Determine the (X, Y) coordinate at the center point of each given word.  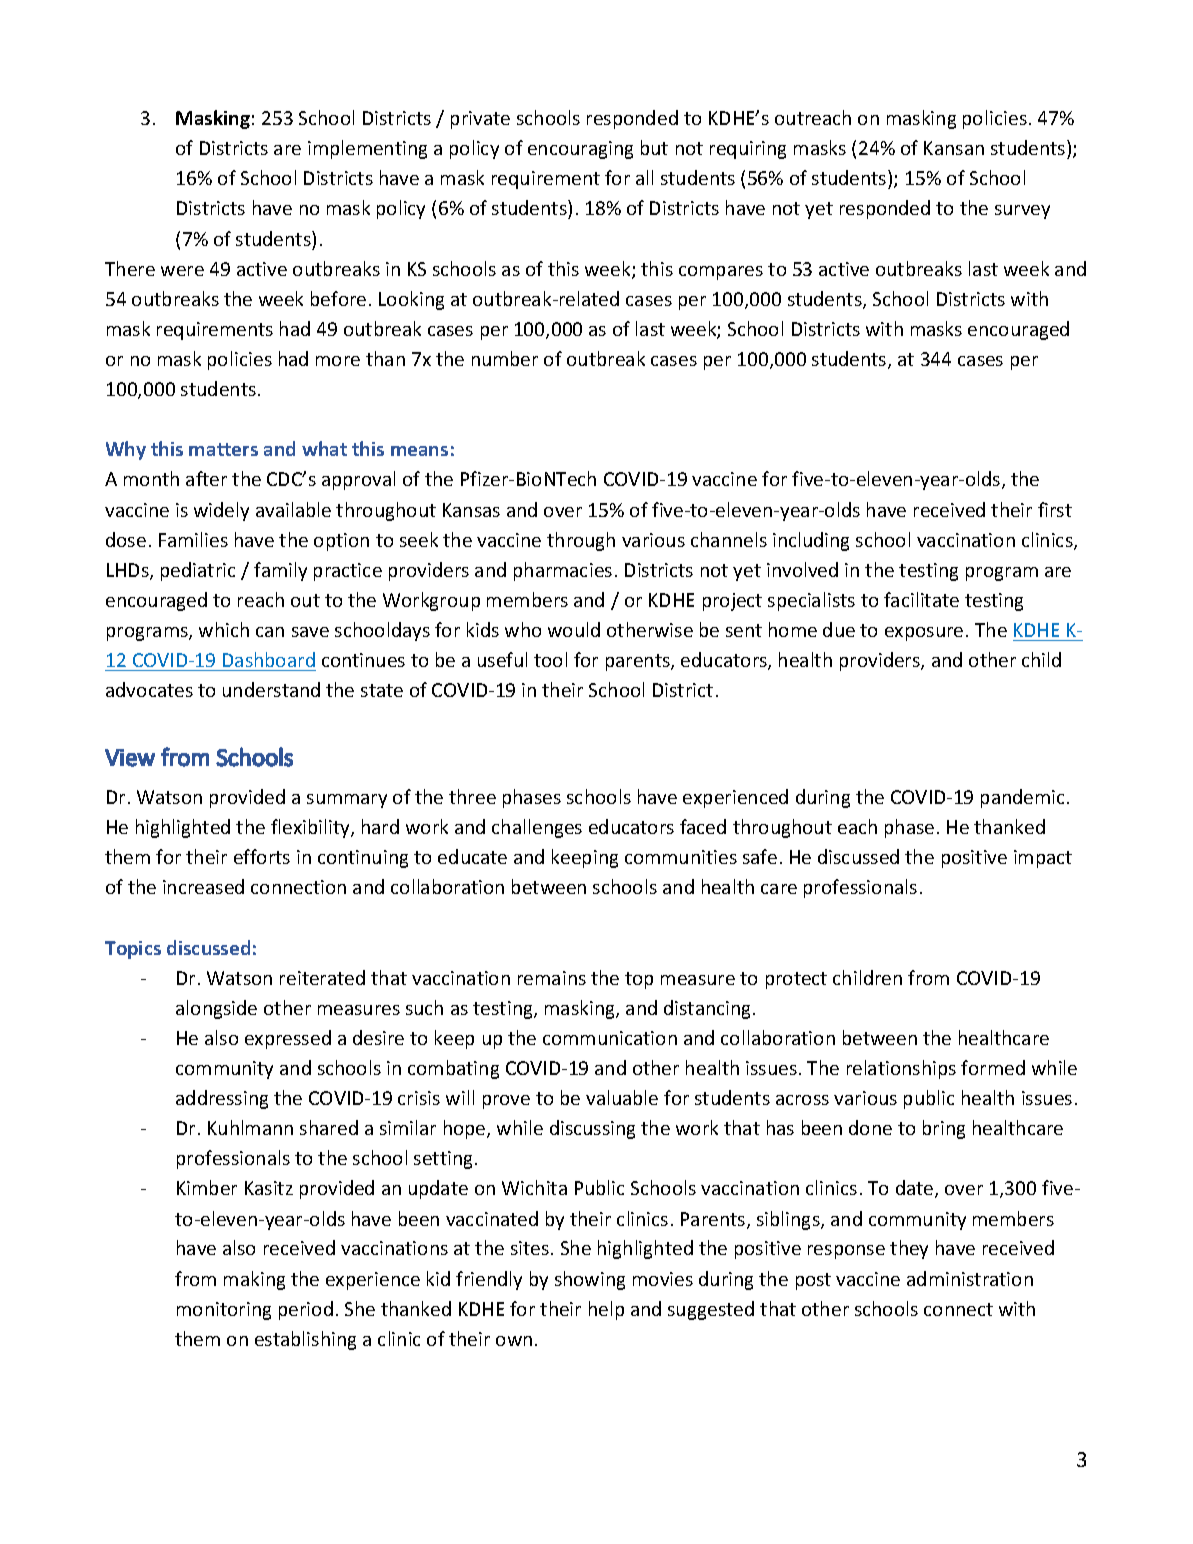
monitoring (224, 1311)
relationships (901, 1069)
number (505, 358)
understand (271, 689)
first (1055, 509)
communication (610, 1038)
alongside (216, 1009)
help (606, 1310)
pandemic (1022, 798)
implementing (367, 149)
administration (970, 1278)
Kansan (954, 148)
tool (550, 659)
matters (223, 449)
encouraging (580, 150)
